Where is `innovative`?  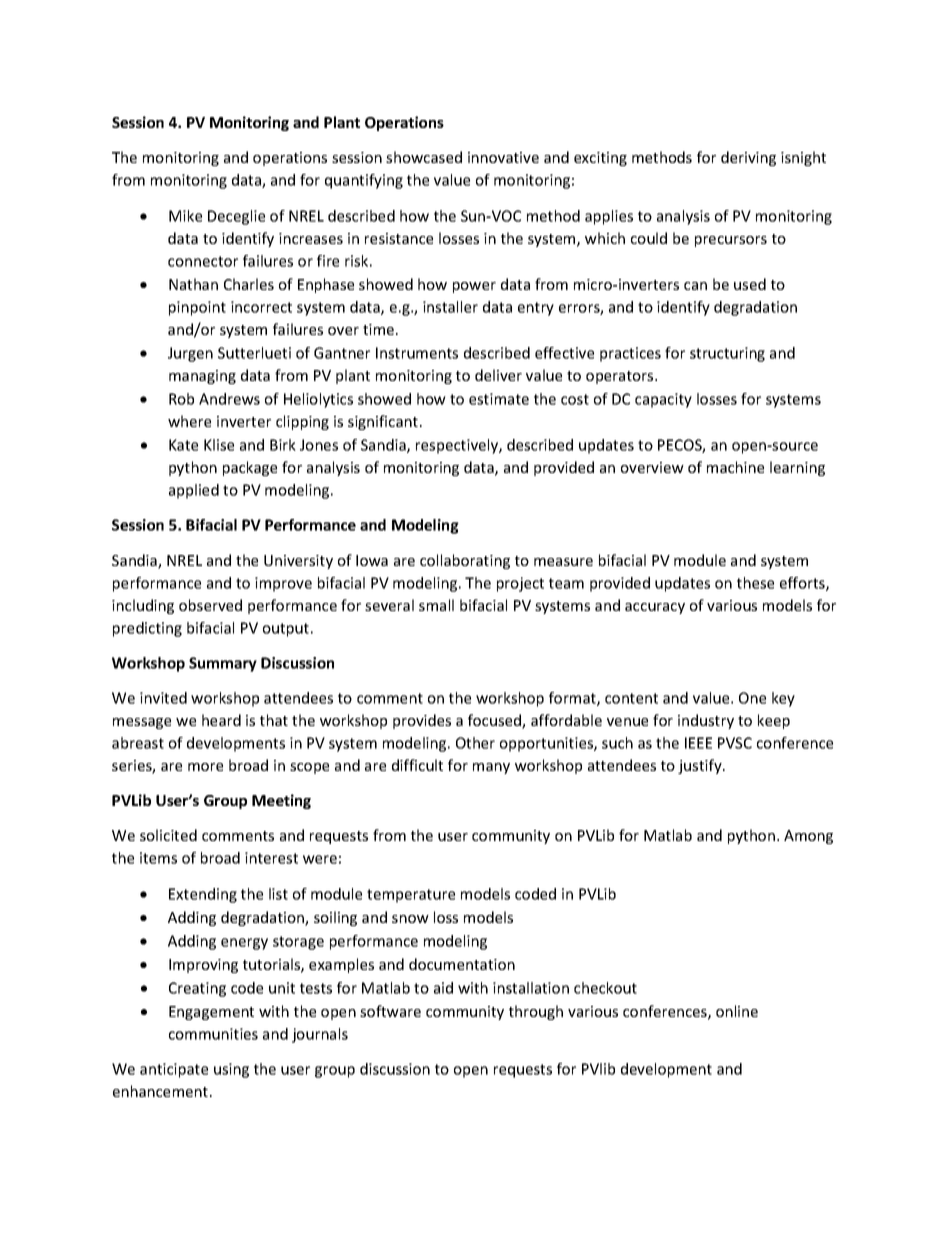 innovative is located at coordinates (503, 157).
